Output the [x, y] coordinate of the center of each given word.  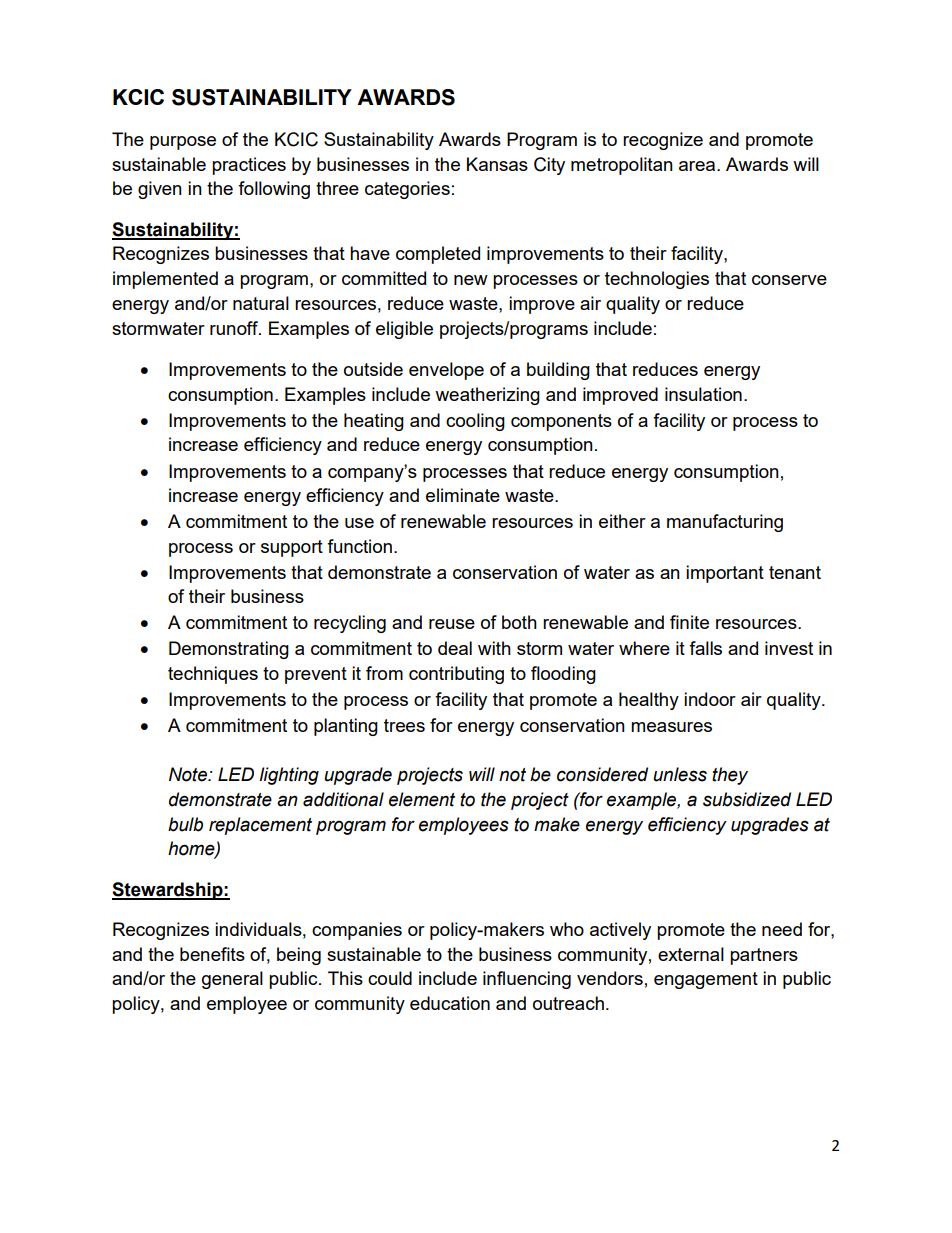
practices [249, 166]
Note [189, 774]
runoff [235, 328]
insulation [703, 394]
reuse [452, 624]
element [422, 799]
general [232, 980]
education [450, 1003]
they [730, 776]
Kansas [497, 164]
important [725, 574]
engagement [706, 980]
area [698, 166]
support [292, 548]
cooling [475, 422]
